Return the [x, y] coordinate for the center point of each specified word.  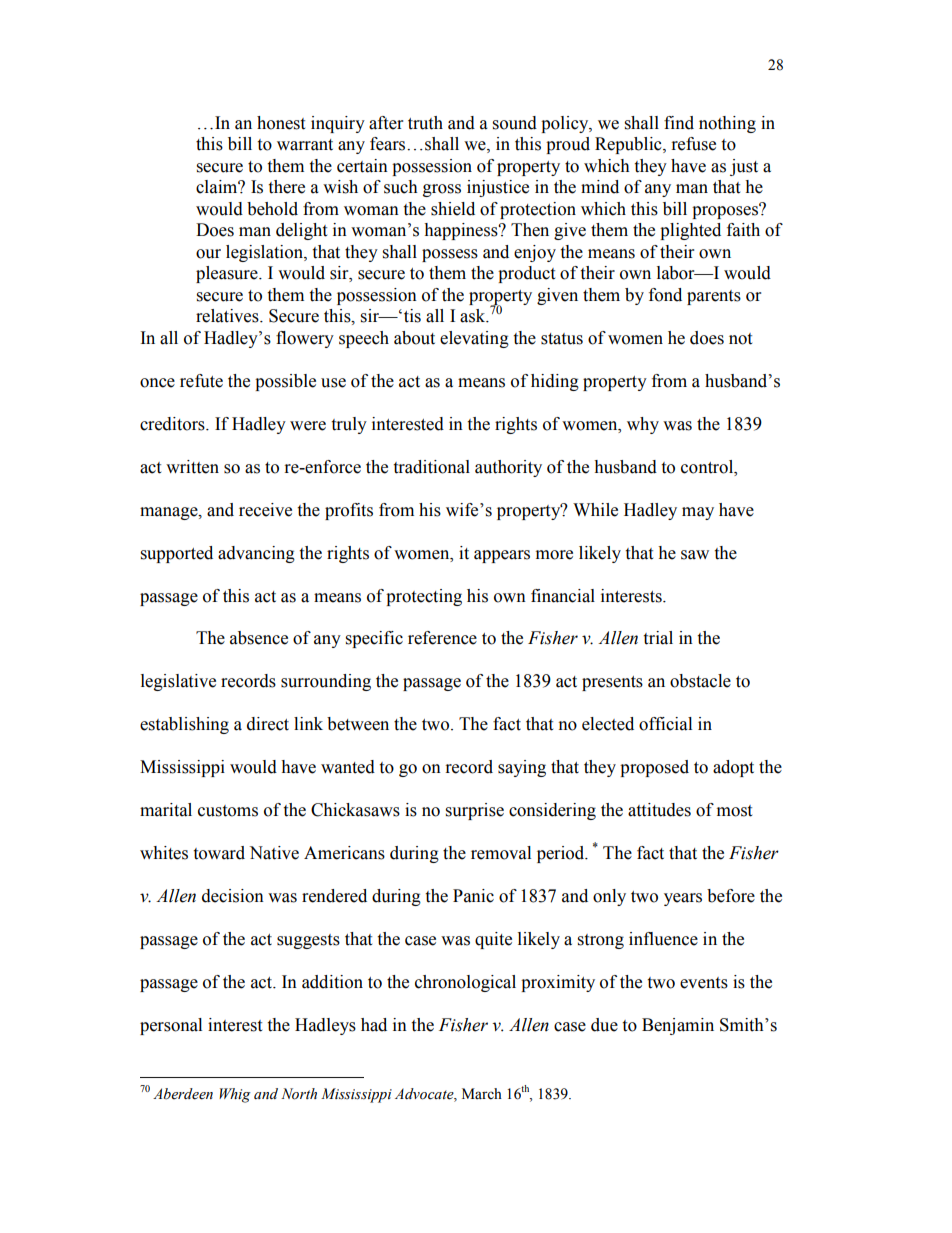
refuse [694, 144]
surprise [475, 811]
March [482, 1094]
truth [425, 123]
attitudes [659, 810]
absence [259, 638]
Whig [235, 1095]
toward [219, 853]
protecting [424, 597]
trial [658, 638]
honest [281, 123]
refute [201, 381]
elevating [474, 339]
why [643, 425]
